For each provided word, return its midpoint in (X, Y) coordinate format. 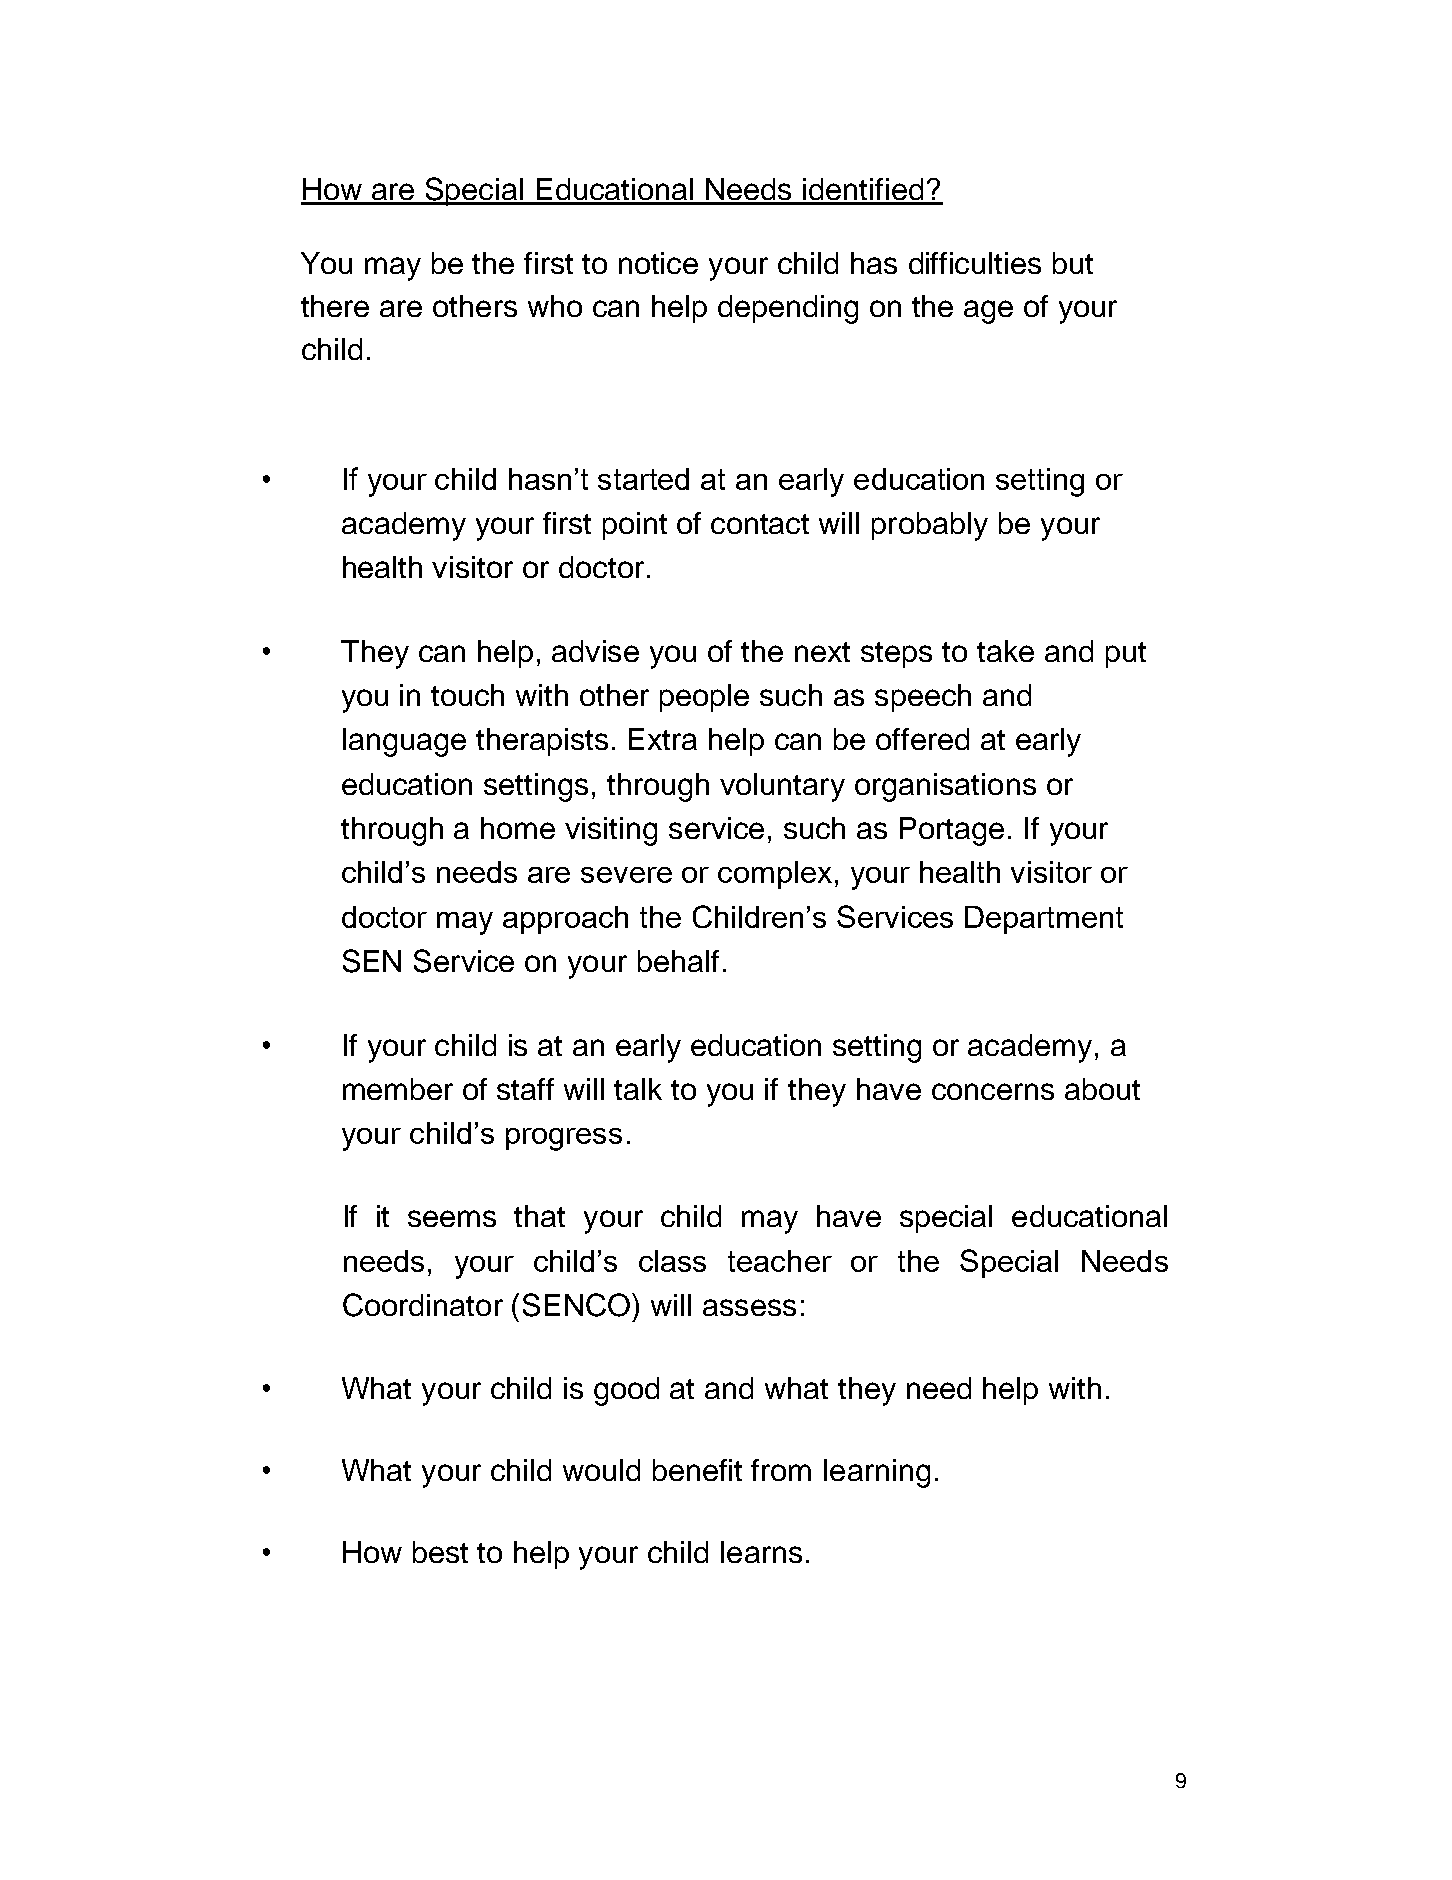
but (1073, 263)
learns (761, 1552)
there (335, 306)
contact (760, 524)
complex (775, 875)
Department (1044, 920)
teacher (780, 1261)
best (440, 1552)
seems (452, 1218)
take (1005, 651)
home (518, 828)
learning (877, 1473)
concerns (993, 1091)
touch (467, 695)
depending (788, 309)
